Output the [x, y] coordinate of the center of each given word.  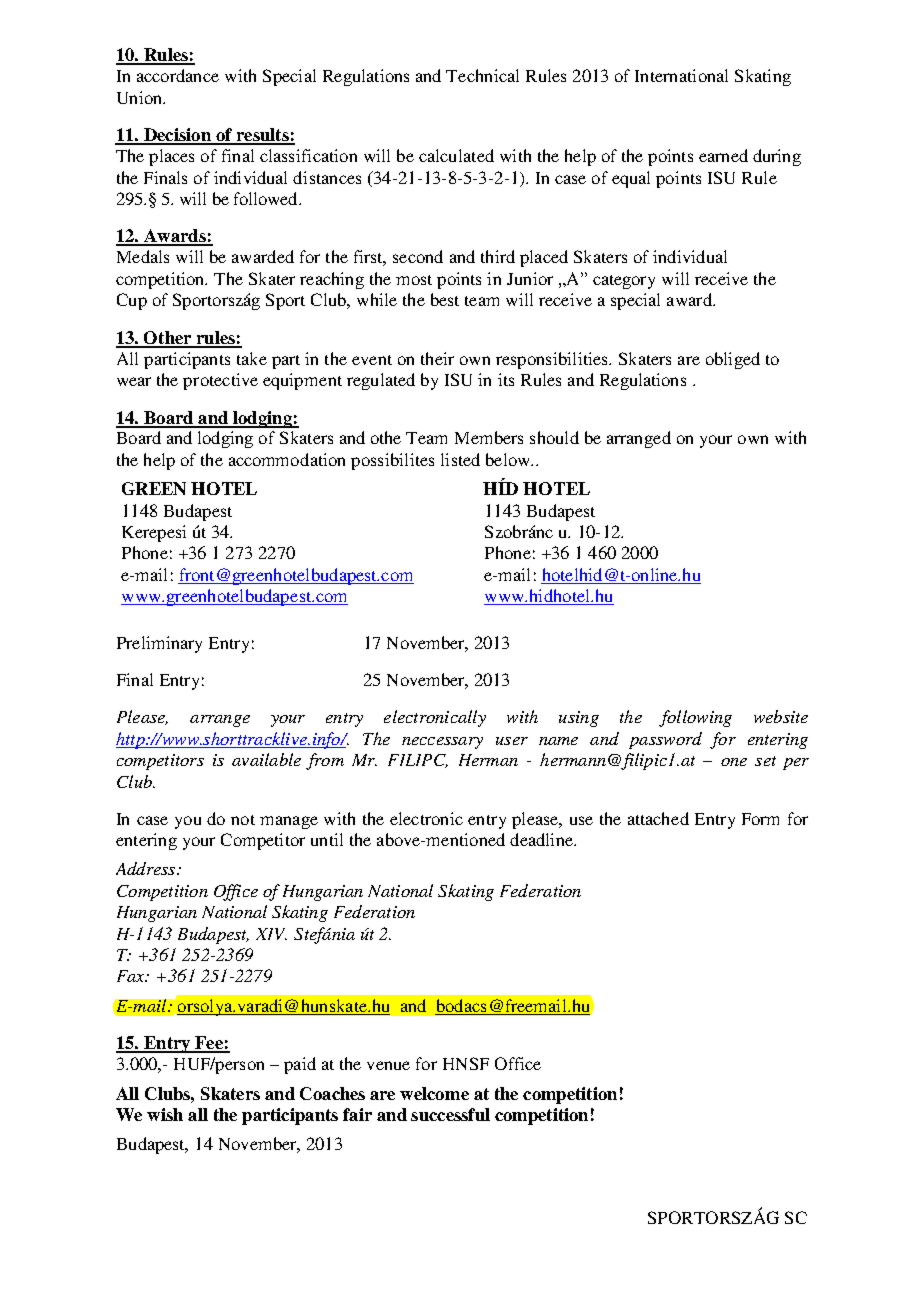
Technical [482, 75]
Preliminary [159, 644]
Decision [177, 136]
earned [723, 155]
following [695, 718]
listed [460, 459]
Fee [209, 1044]
